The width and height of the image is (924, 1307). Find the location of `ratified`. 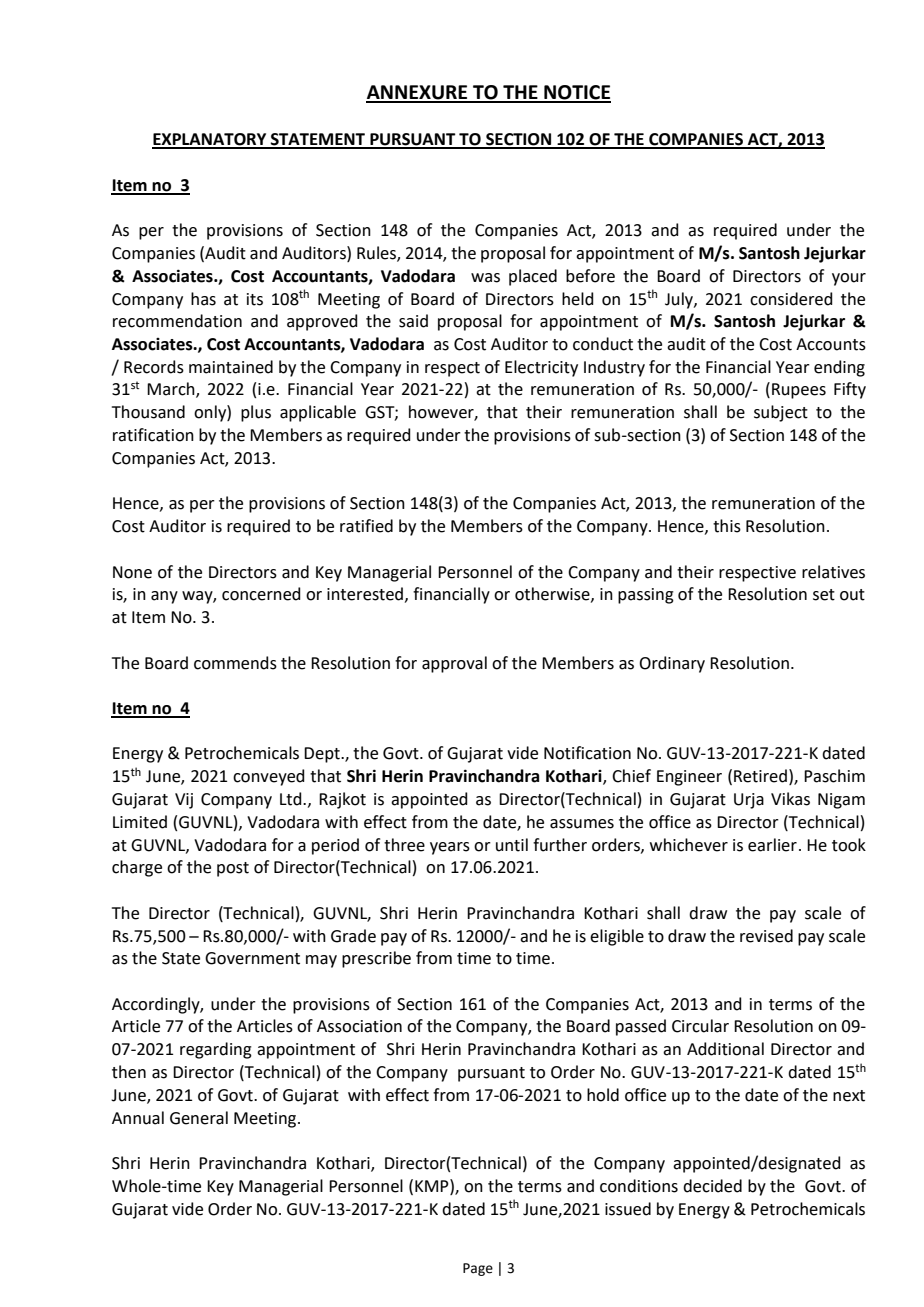

ratified is located at coordinates (366, 526).
